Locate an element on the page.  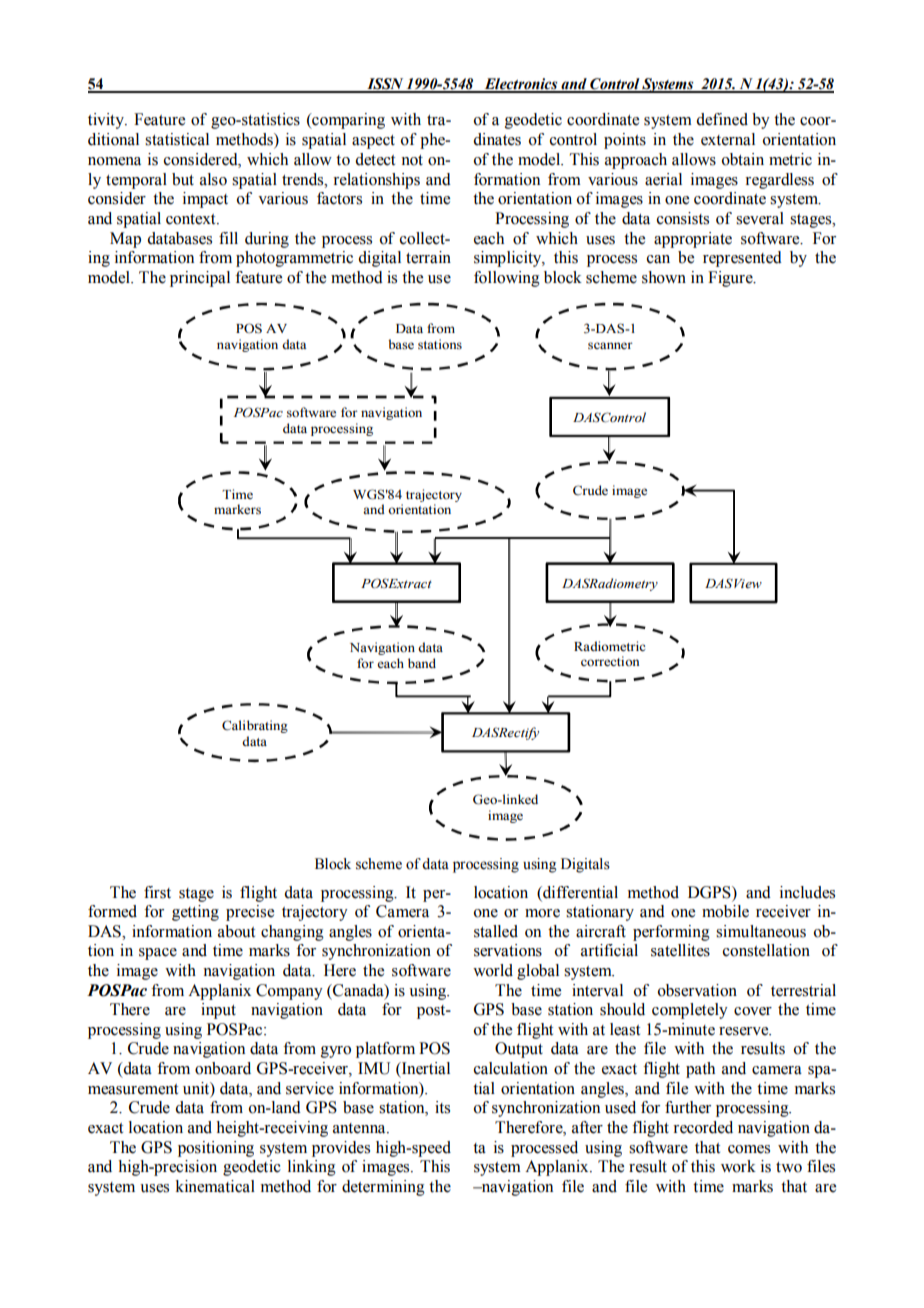
more is located at coordinates (542, 913).
